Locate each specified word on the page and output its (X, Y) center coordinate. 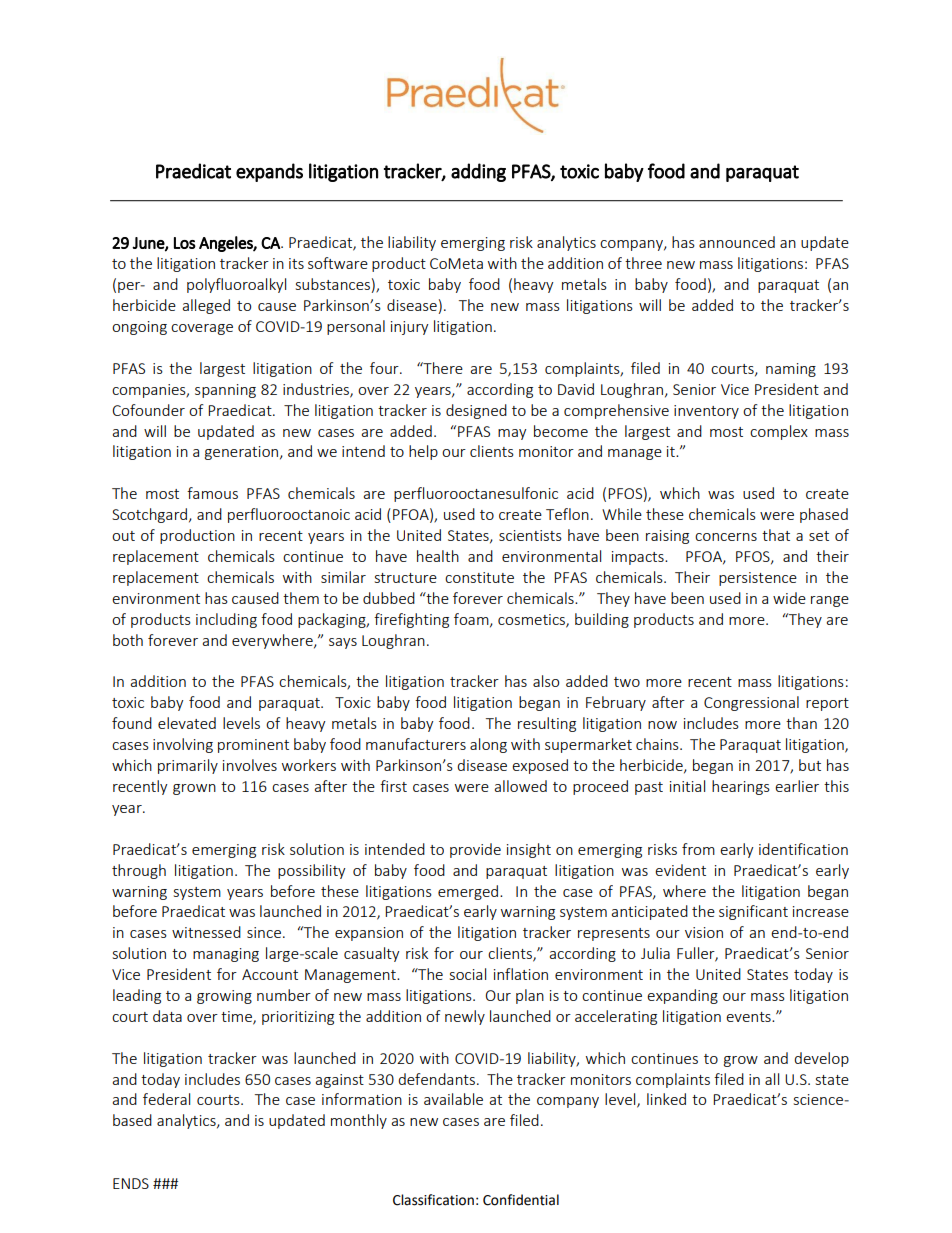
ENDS (131, 1183)
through (139, 871)
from (698, 849)
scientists (530, 535)
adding (478, 172)
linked (666, 1099)
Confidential (521, 1200)
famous (212, 493)
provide (475, 850)
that (776, 535)
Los (185, 243)
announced (737, 242)
